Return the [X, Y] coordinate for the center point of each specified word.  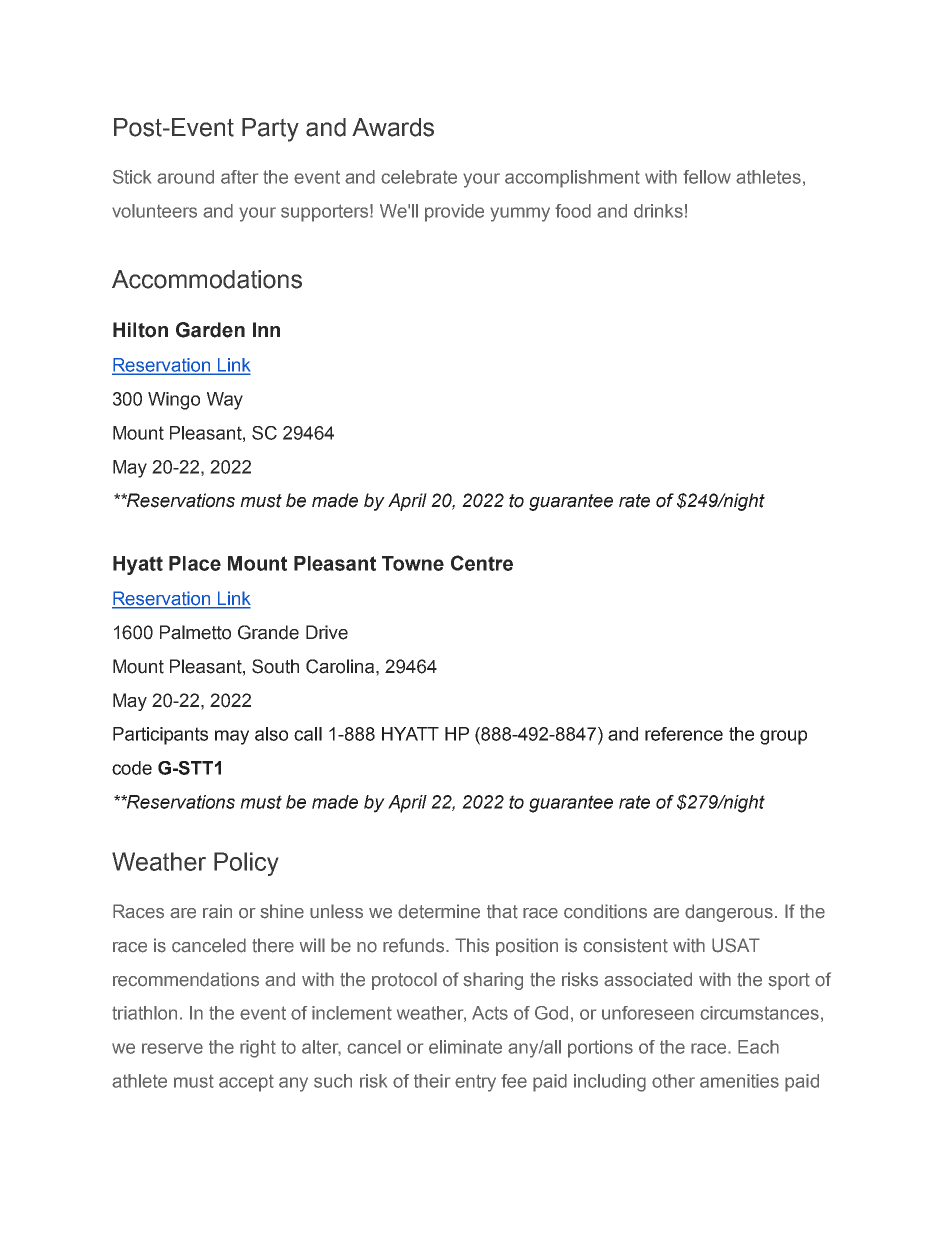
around [185, 177]
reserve [172, 1048]
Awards [393, 127]
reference [684, 734]
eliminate [465, 1047]
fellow [707, 177]
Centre [482, 563]
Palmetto [195, 632]
